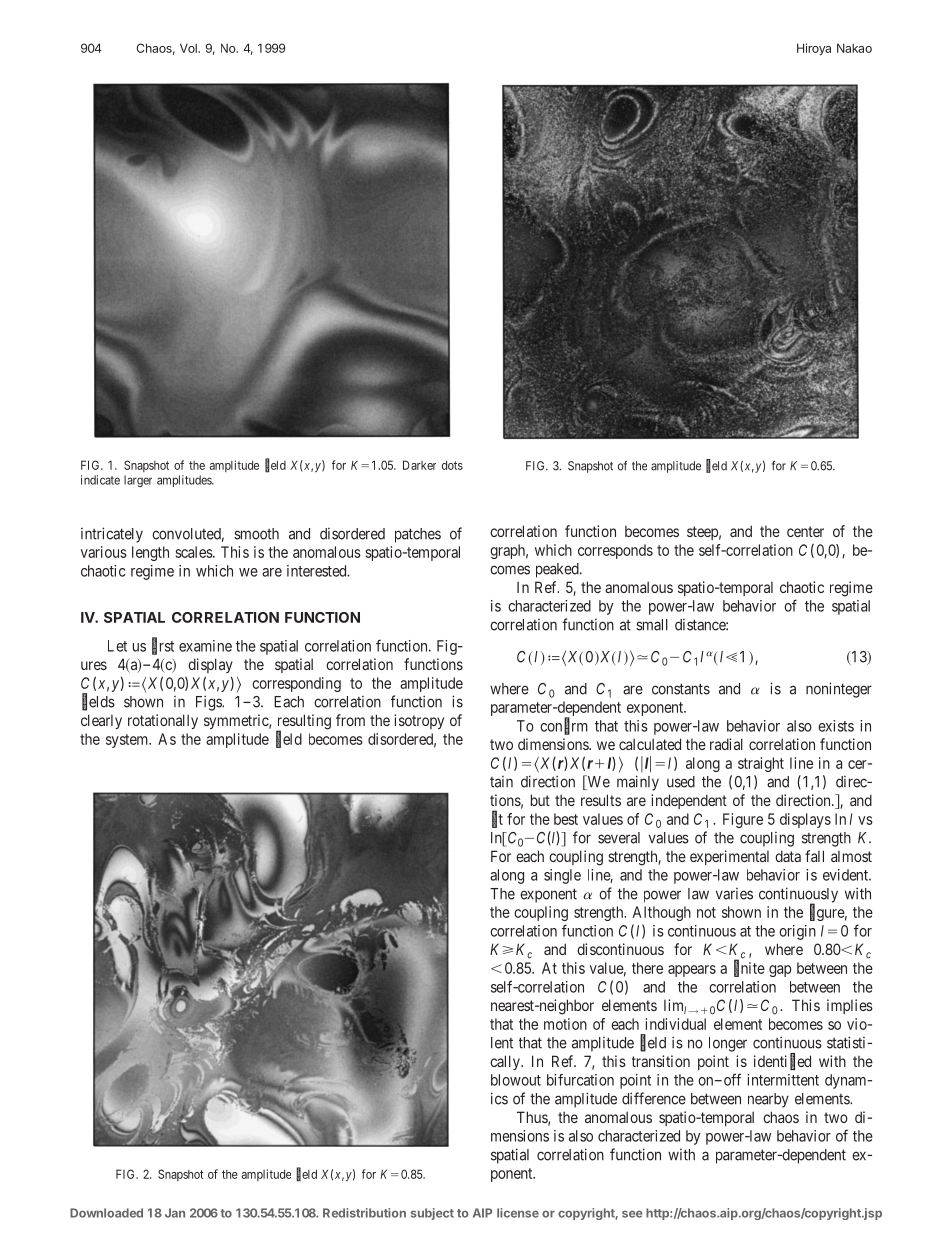  What do you see at coordinates (805, 531) in the screenshot?
I see `center` at bounding box center [805, 531].
